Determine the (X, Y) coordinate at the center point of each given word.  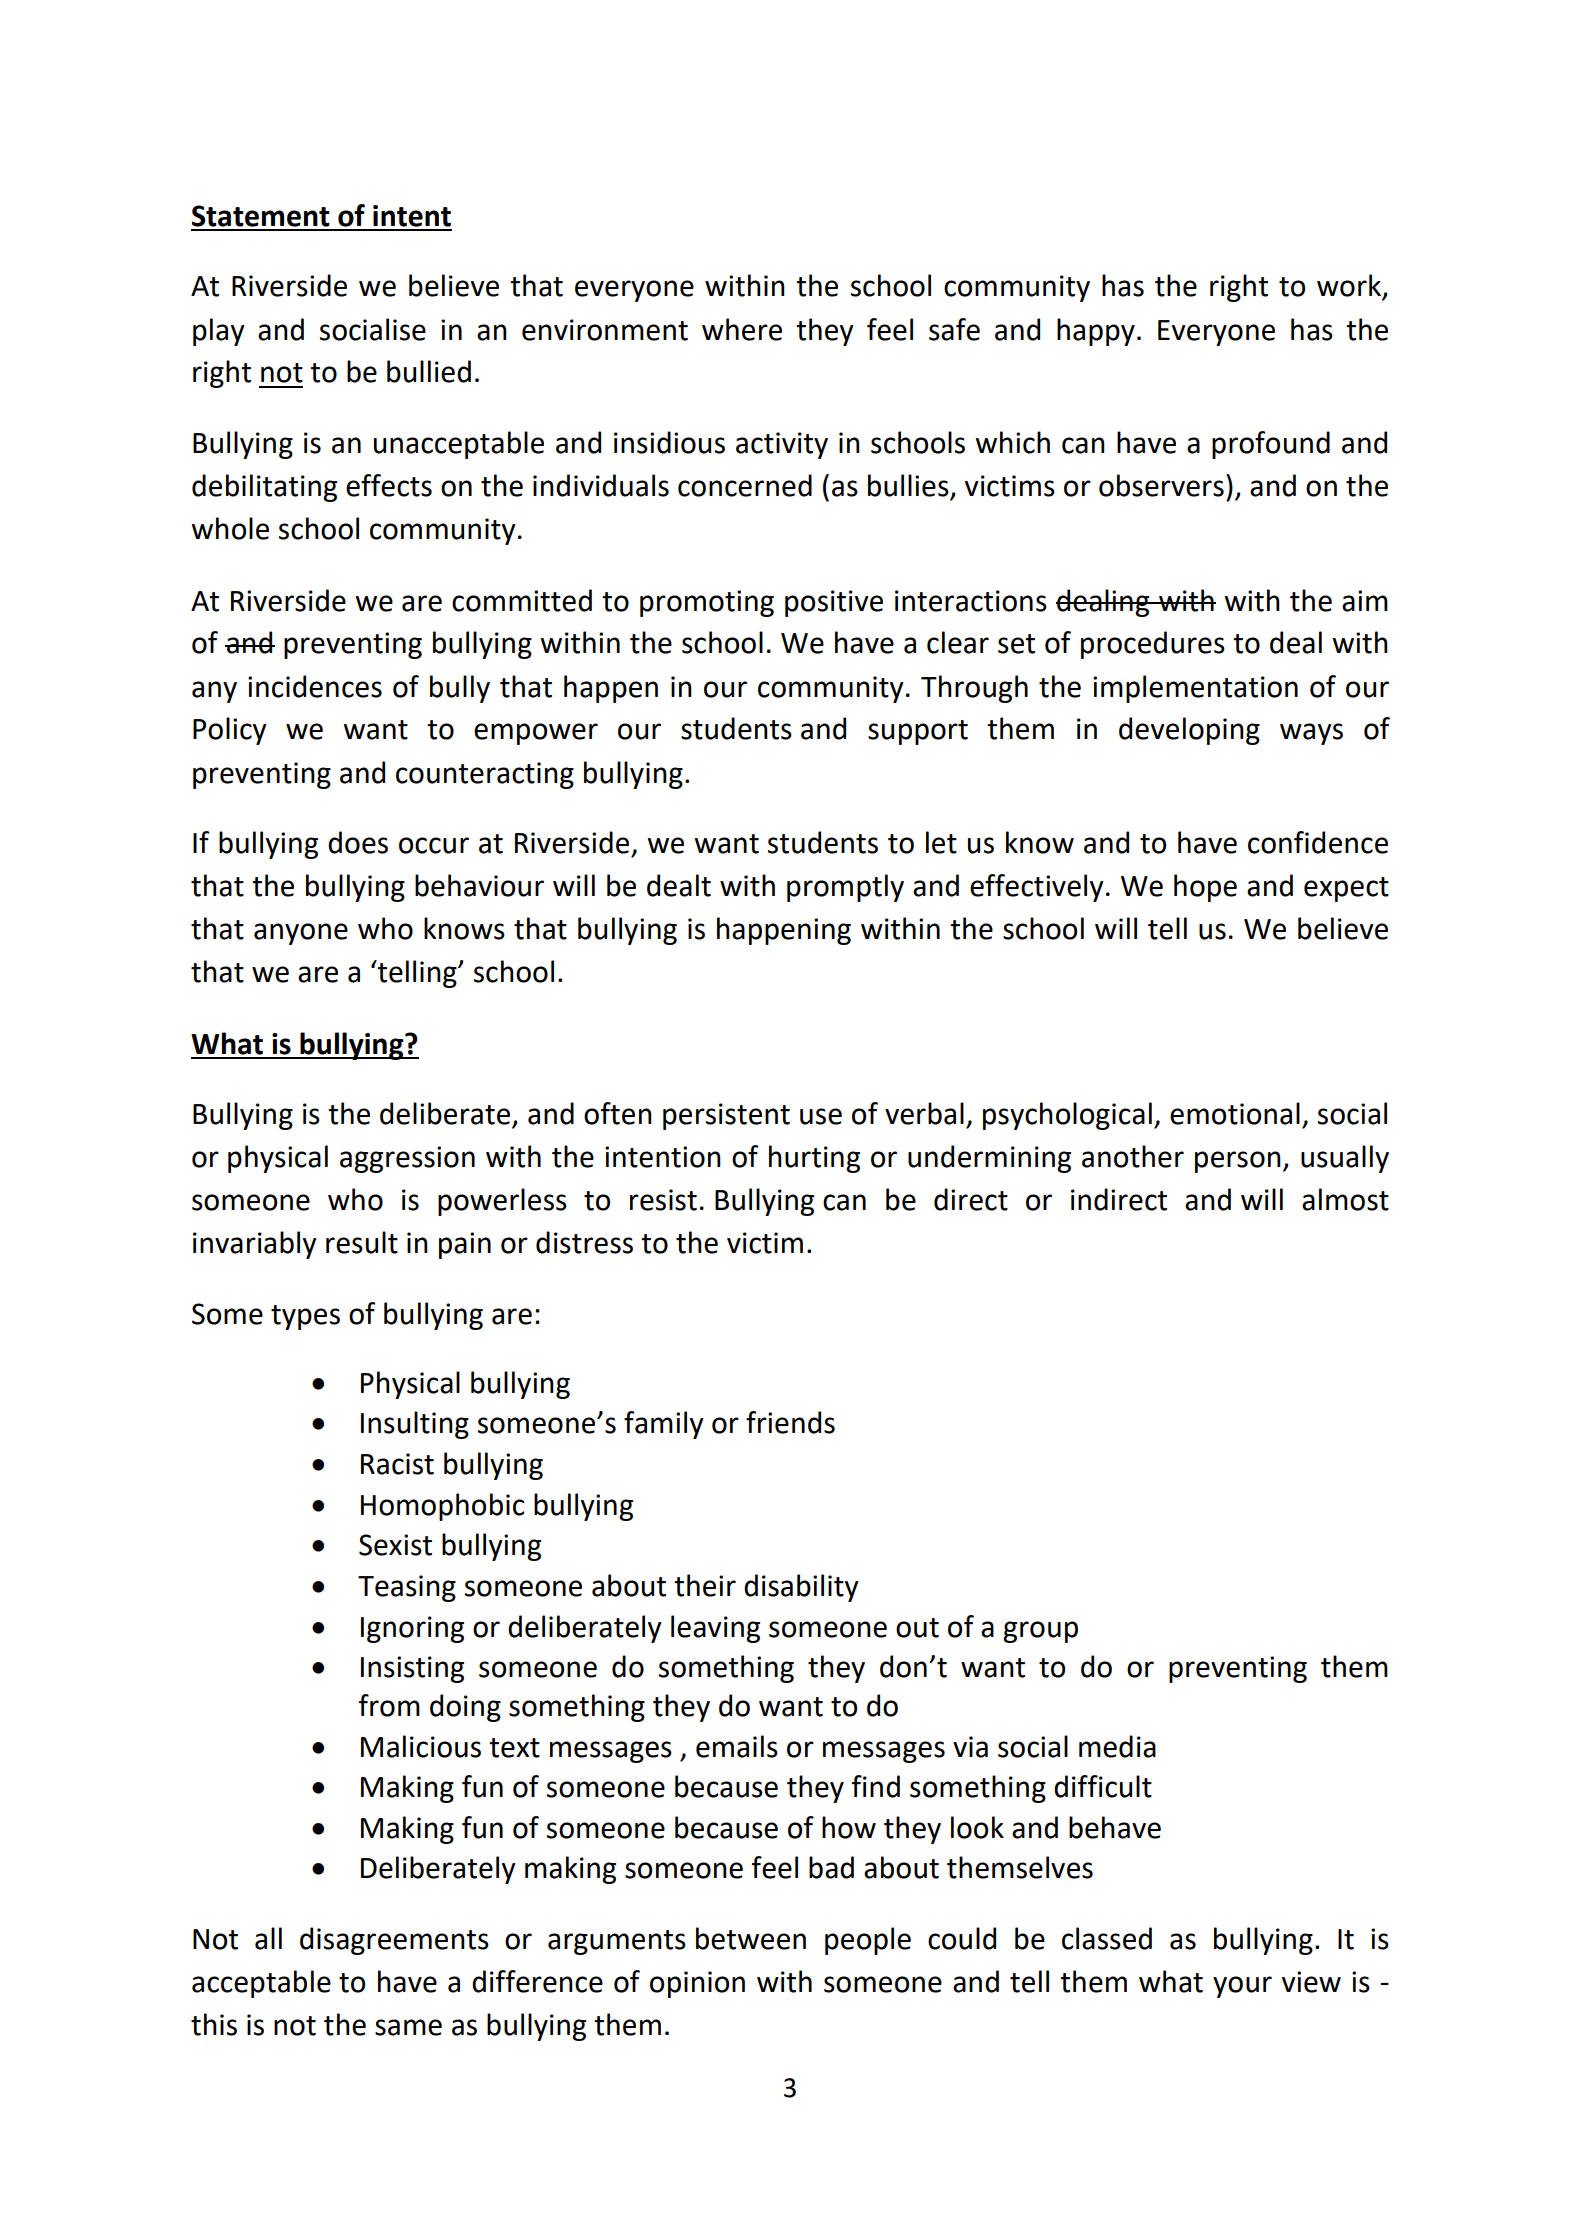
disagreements (394, 1941)
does (358, 842)
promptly (845, 888)
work (1350, 286)
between (751, 1938)
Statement (261, 216)
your (1242, 1987)
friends (790, 1422)
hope (1205, 888)
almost (1345, 1199)
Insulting (415, 1425)
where (742, 329)
